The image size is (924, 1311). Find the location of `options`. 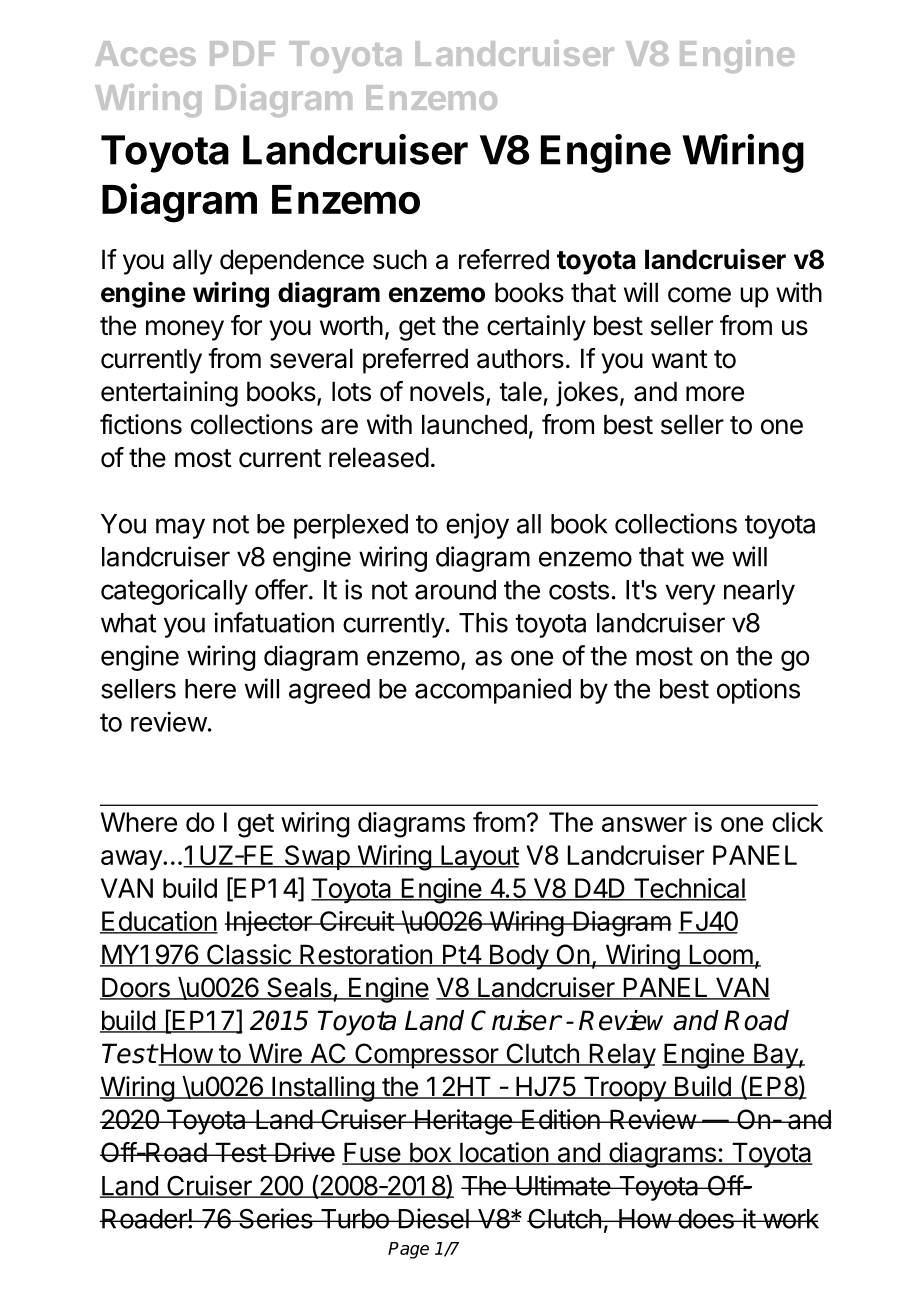

options is located at coordinates (758, 691).
